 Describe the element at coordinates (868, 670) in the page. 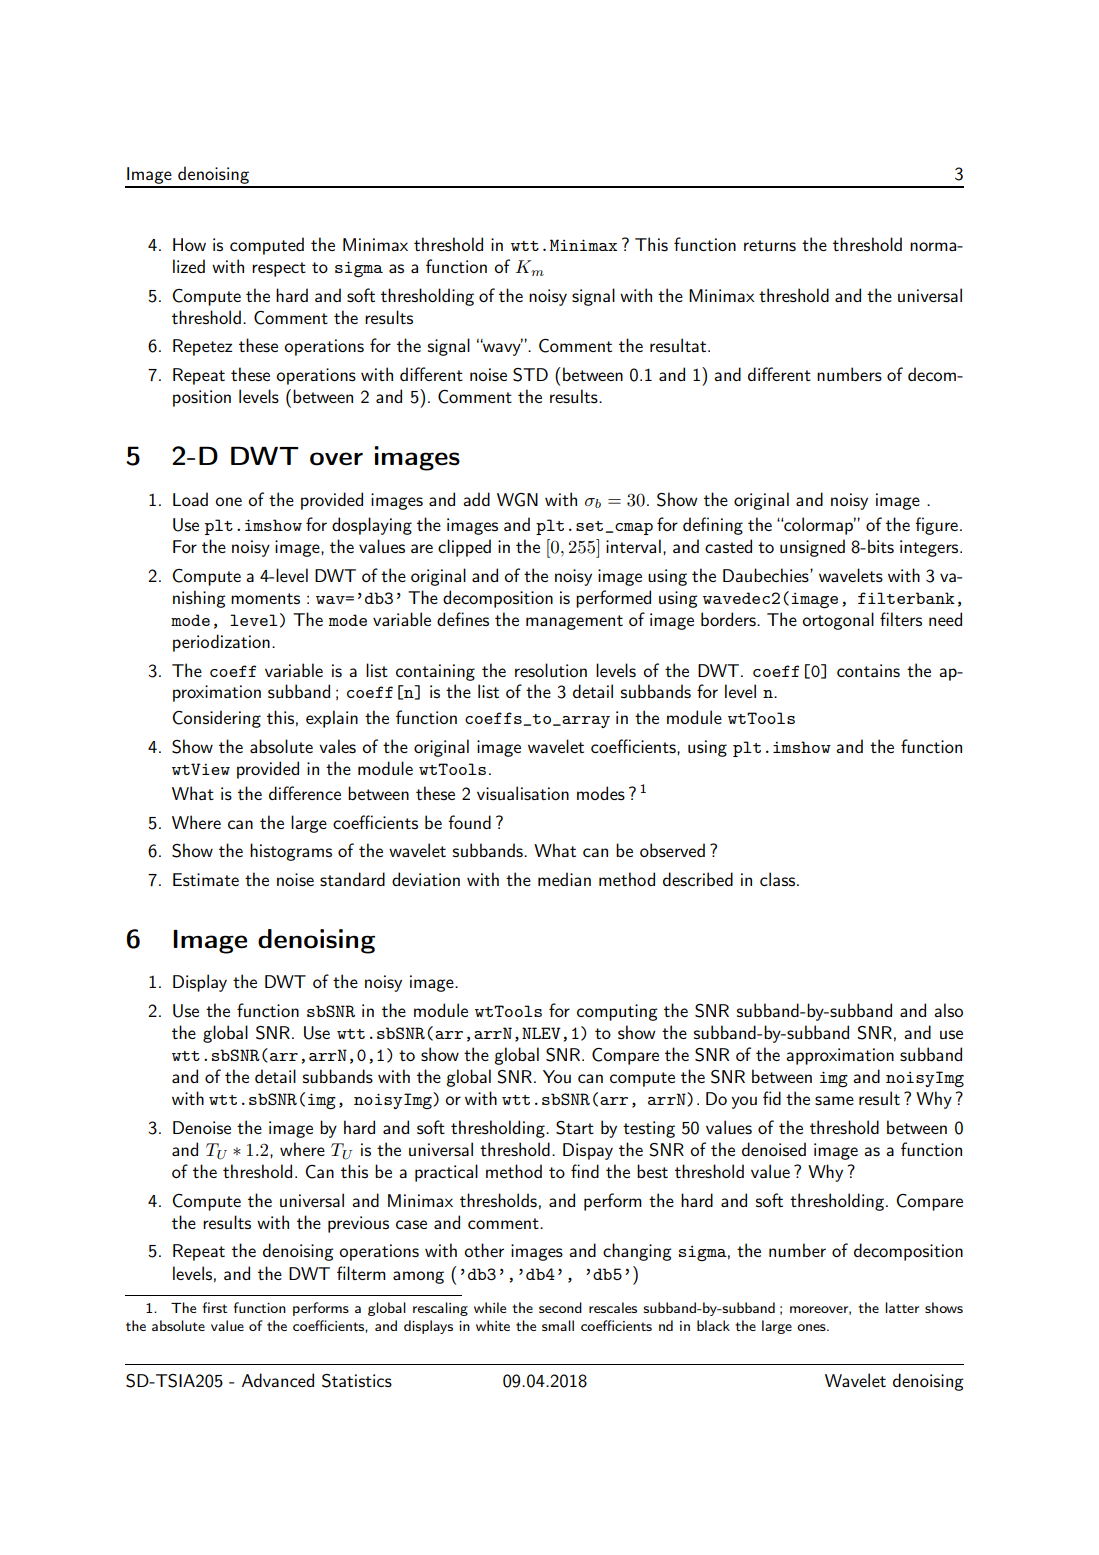

I see `contains` at that location.
